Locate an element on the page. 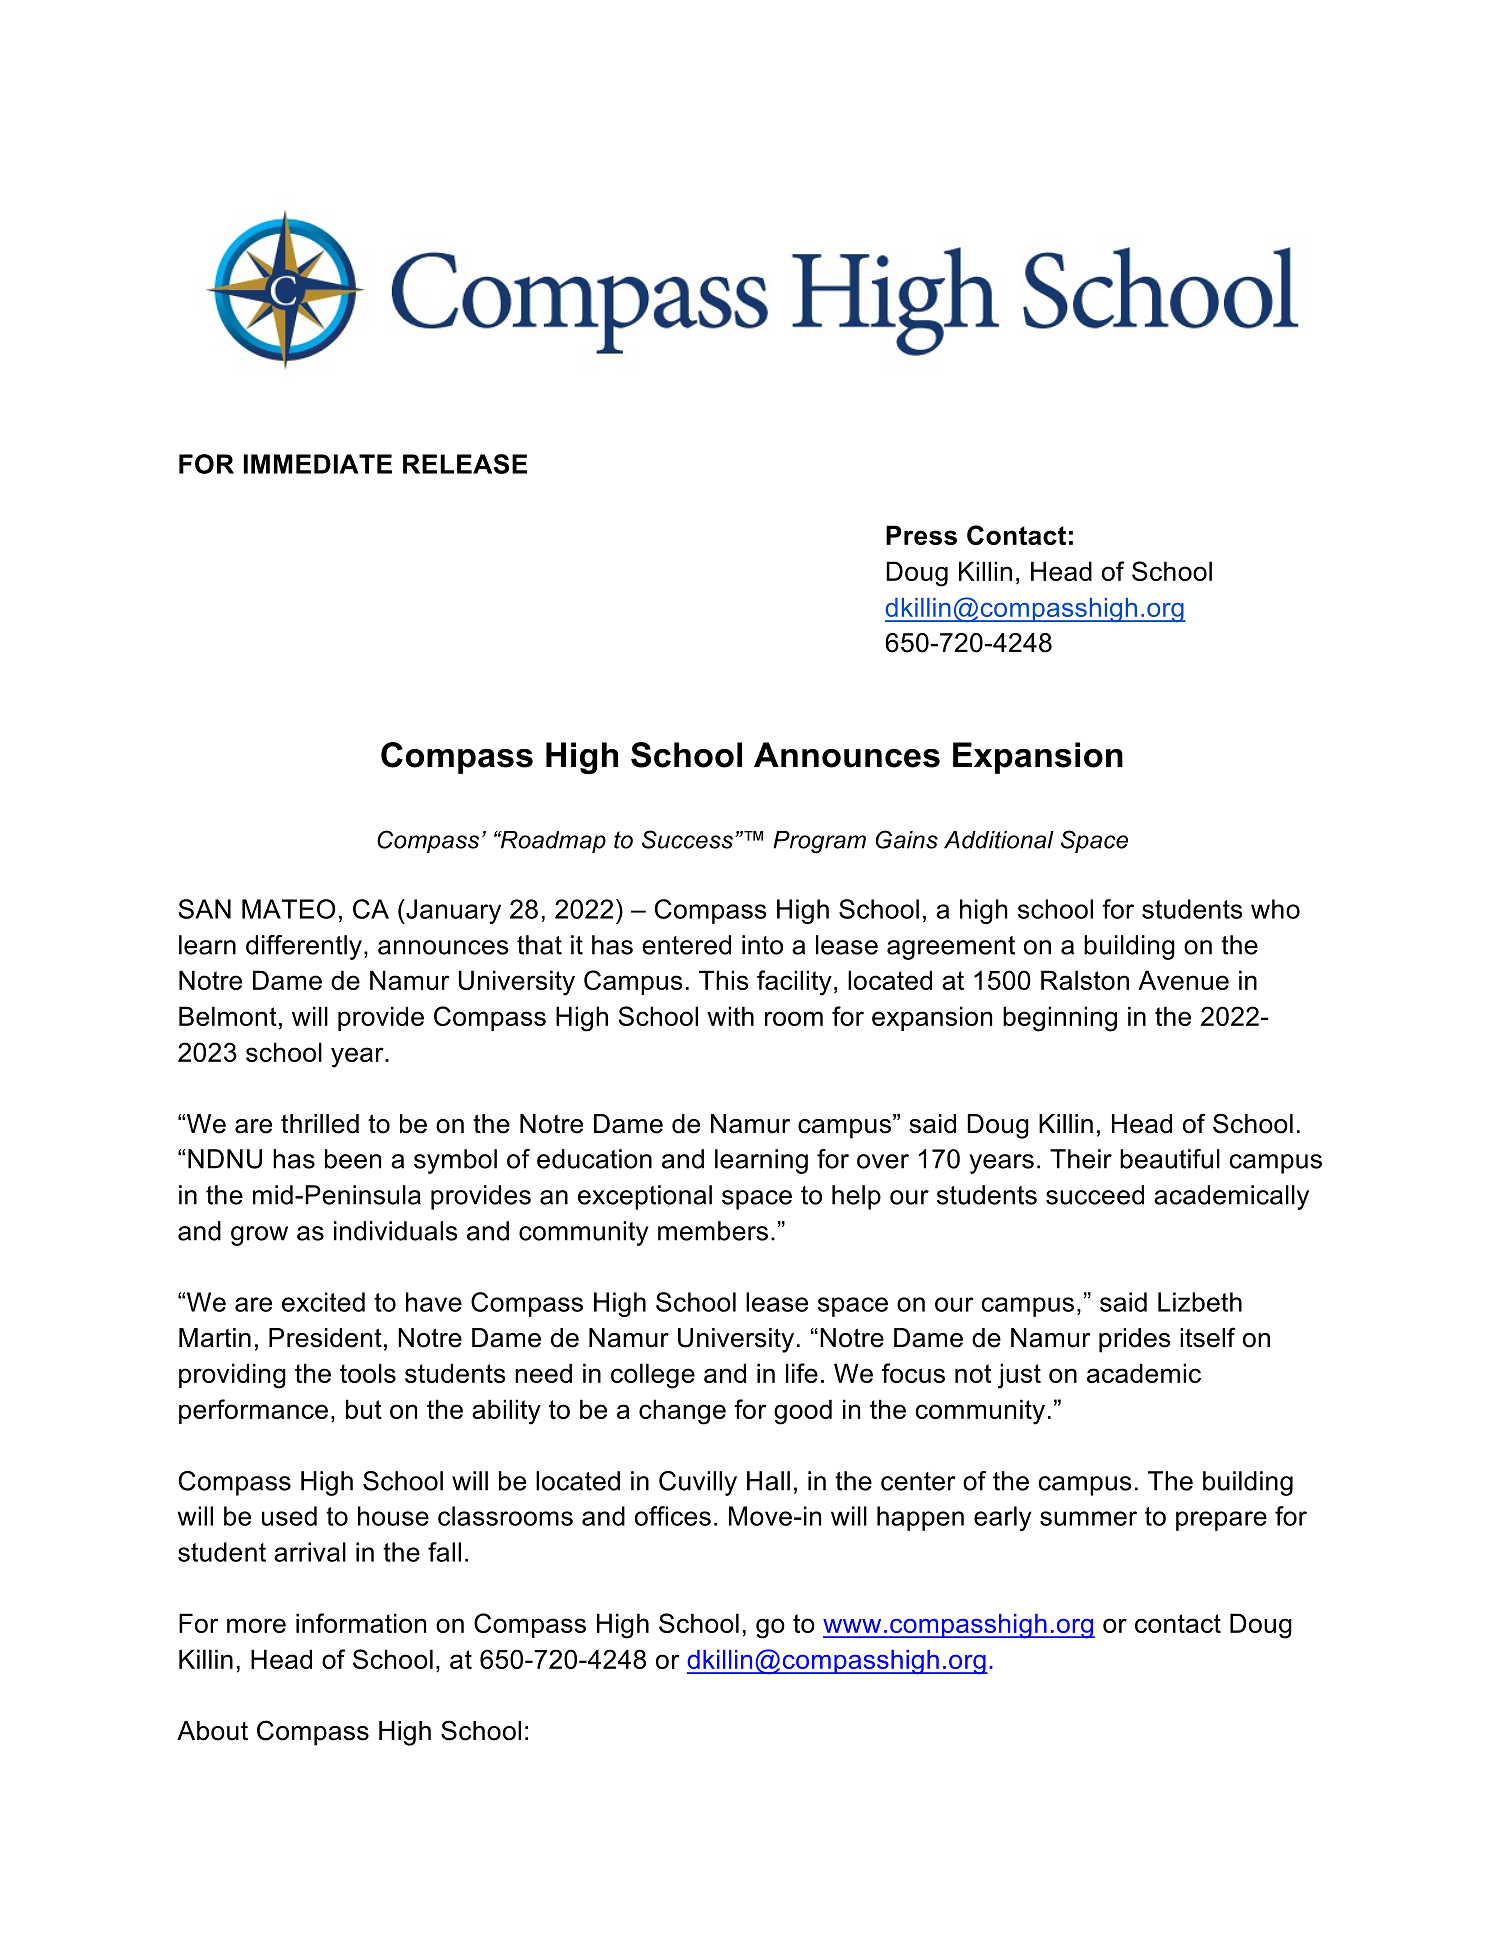 Image resolution: width=1503 pixels, height=1945 pixels. IMMEDIATE is located at coordinates (318, 464).
